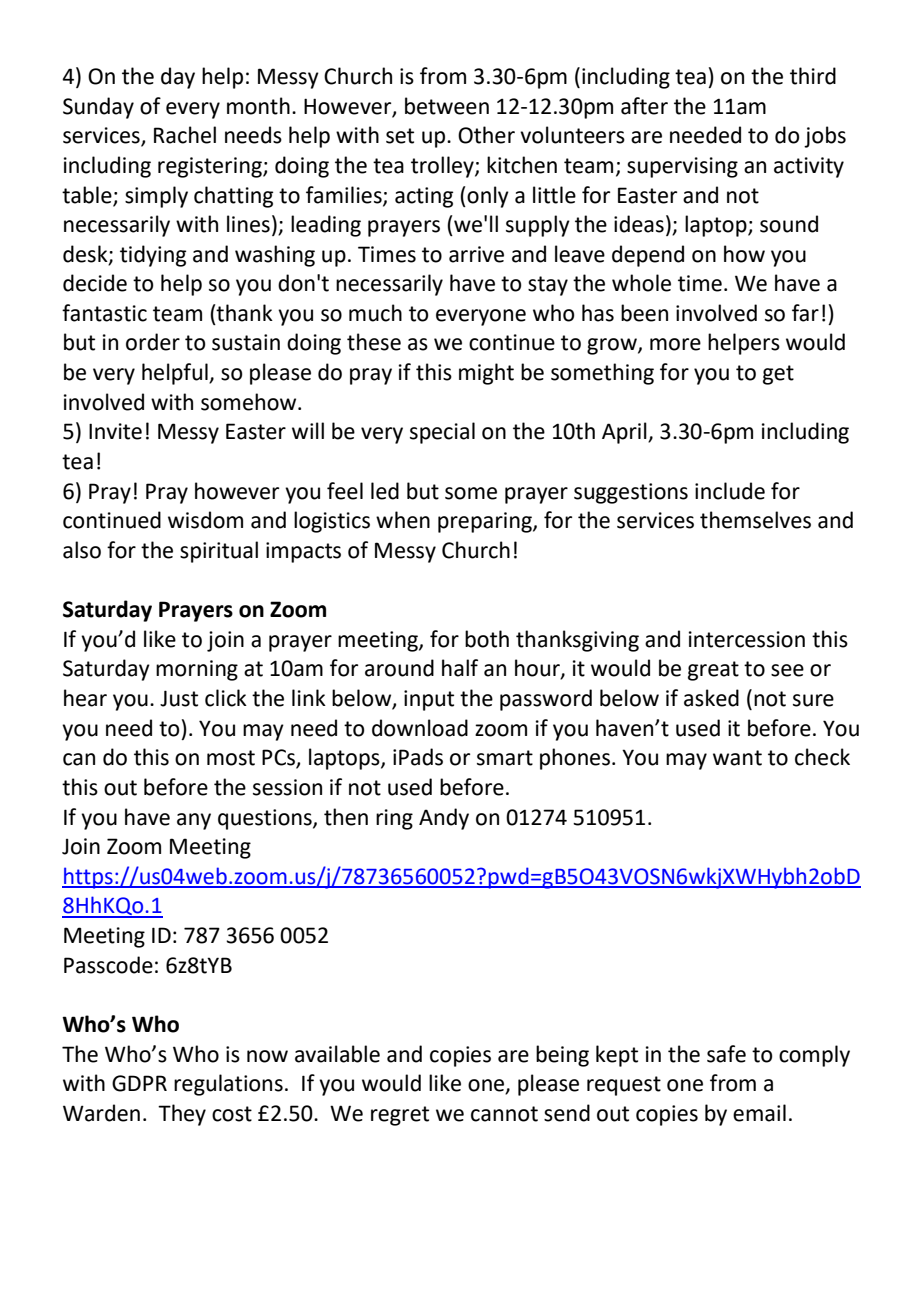 The height and width of the document is (1313, 924). What do you see at coordinates (805, 313) in the document?
I see `far` at bounding box center [805, 313].
